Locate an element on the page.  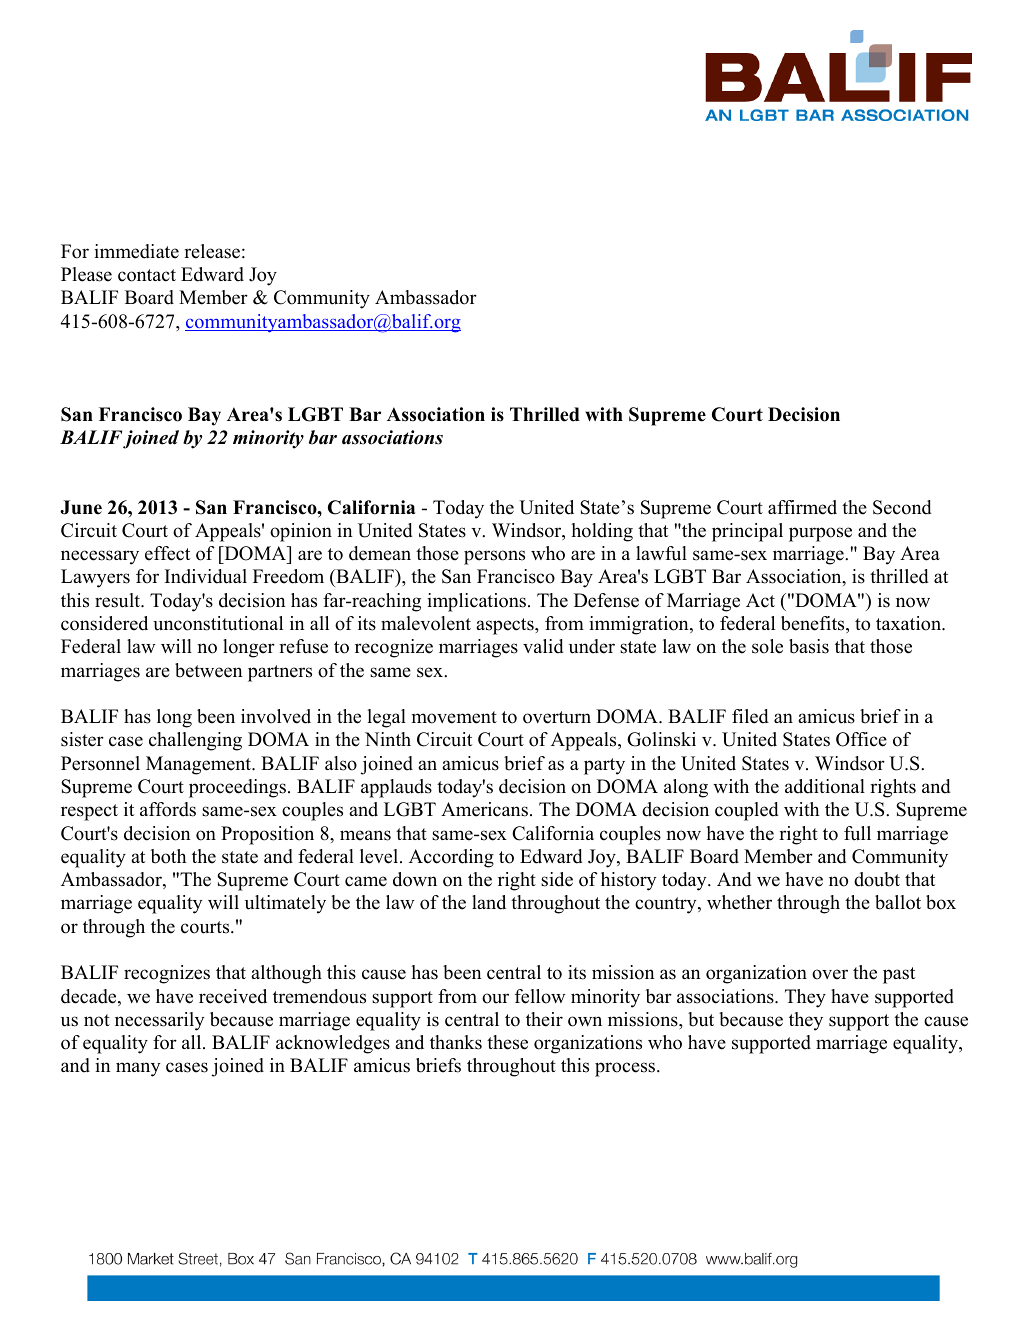
effect is located at coordinates (167, 553).
